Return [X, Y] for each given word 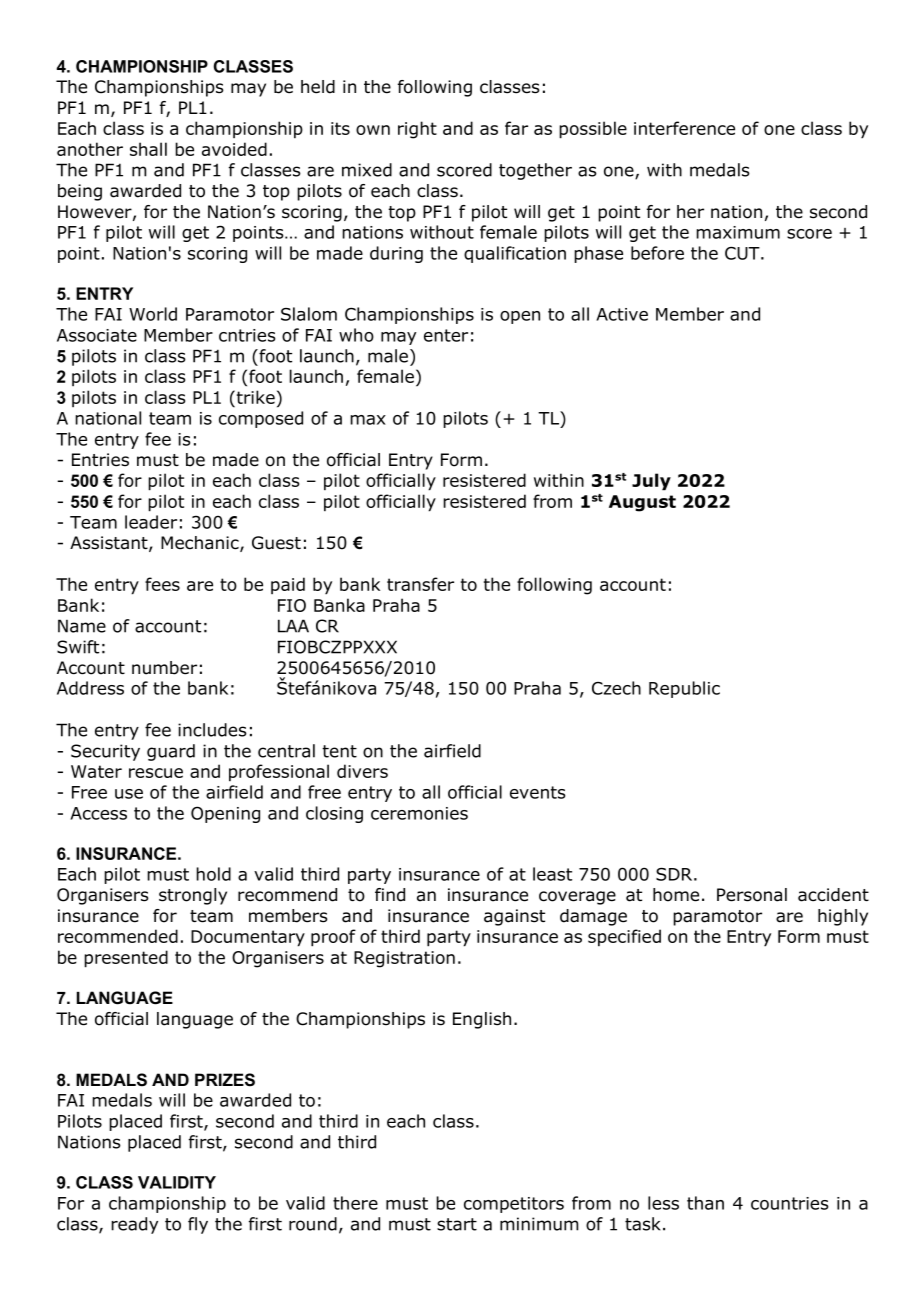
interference [684, 128]
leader [151, 522]
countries [790, 1203]
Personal [752, 895]
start [457, 1224]
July [651, 482]
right [417, 130]
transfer [420, 584]
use [129, 794]
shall [148, 149]
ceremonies [419, 813]
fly [198, 1225]
